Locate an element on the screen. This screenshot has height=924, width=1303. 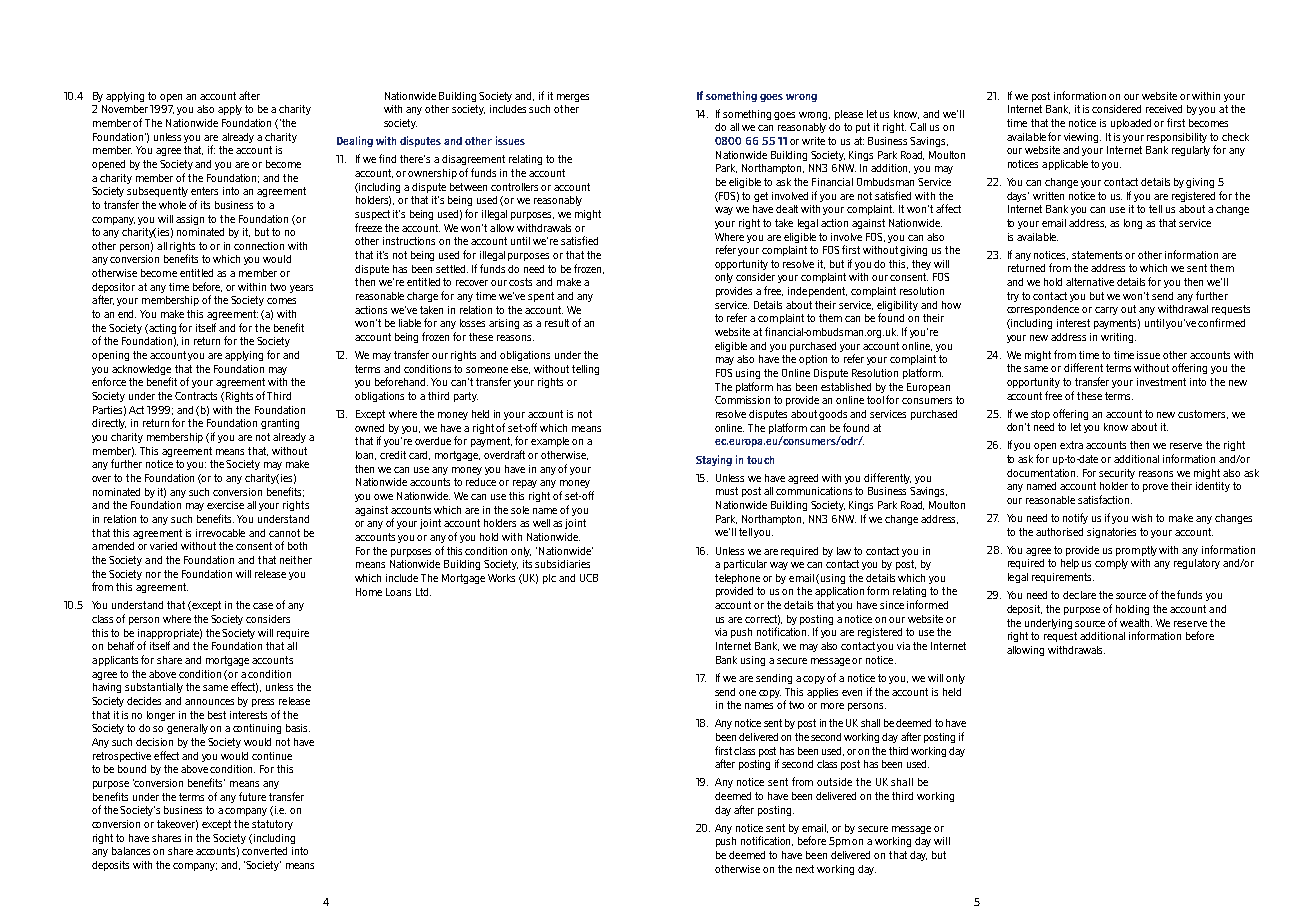
must is located at coordinates (727, 491).
